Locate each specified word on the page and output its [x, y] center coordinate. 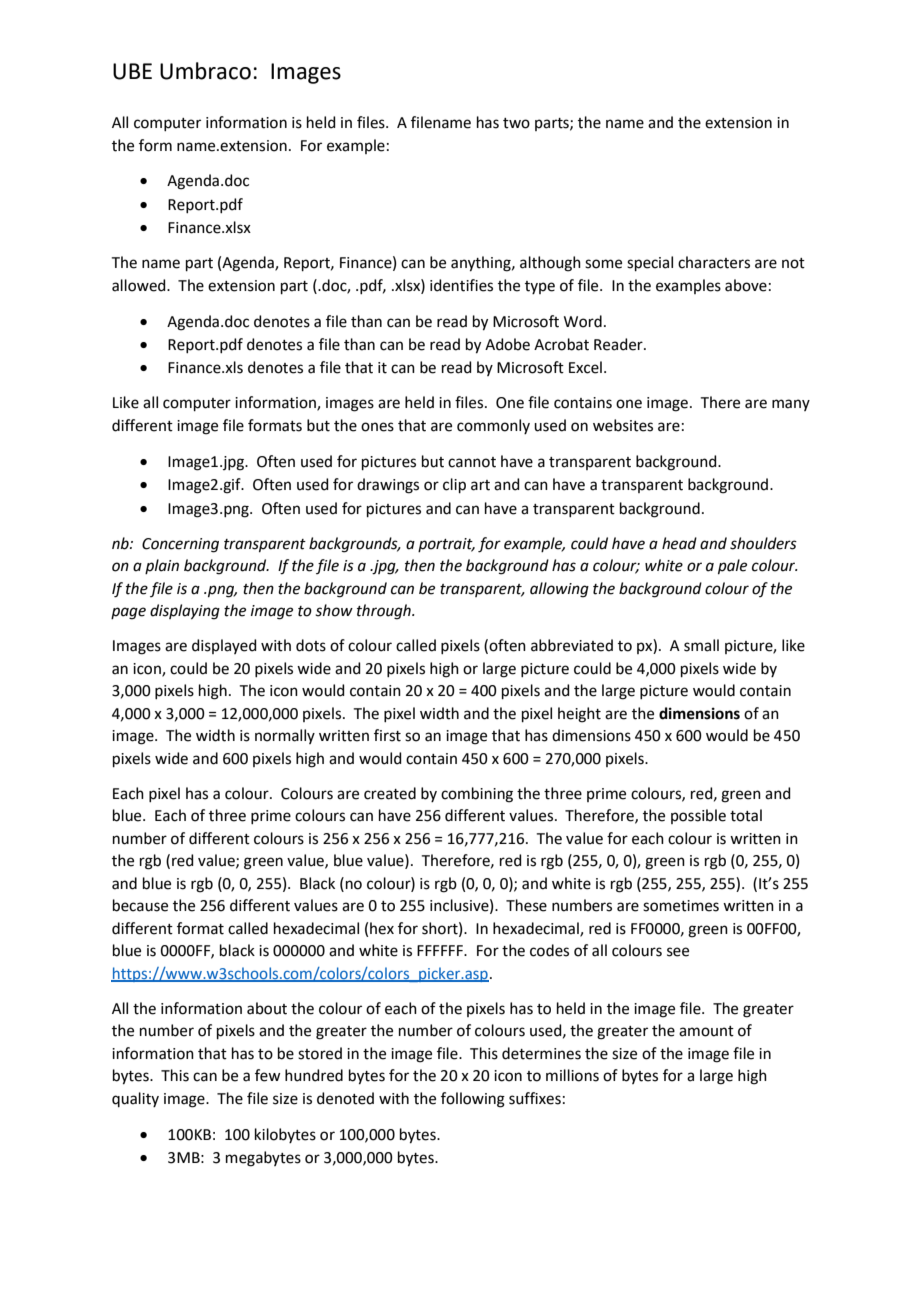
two [516, 123]
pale [732, 566]
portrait [446, 545]
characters [714, 262]
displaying [185, 612]
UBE [132, 71]
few [267, 1075]
